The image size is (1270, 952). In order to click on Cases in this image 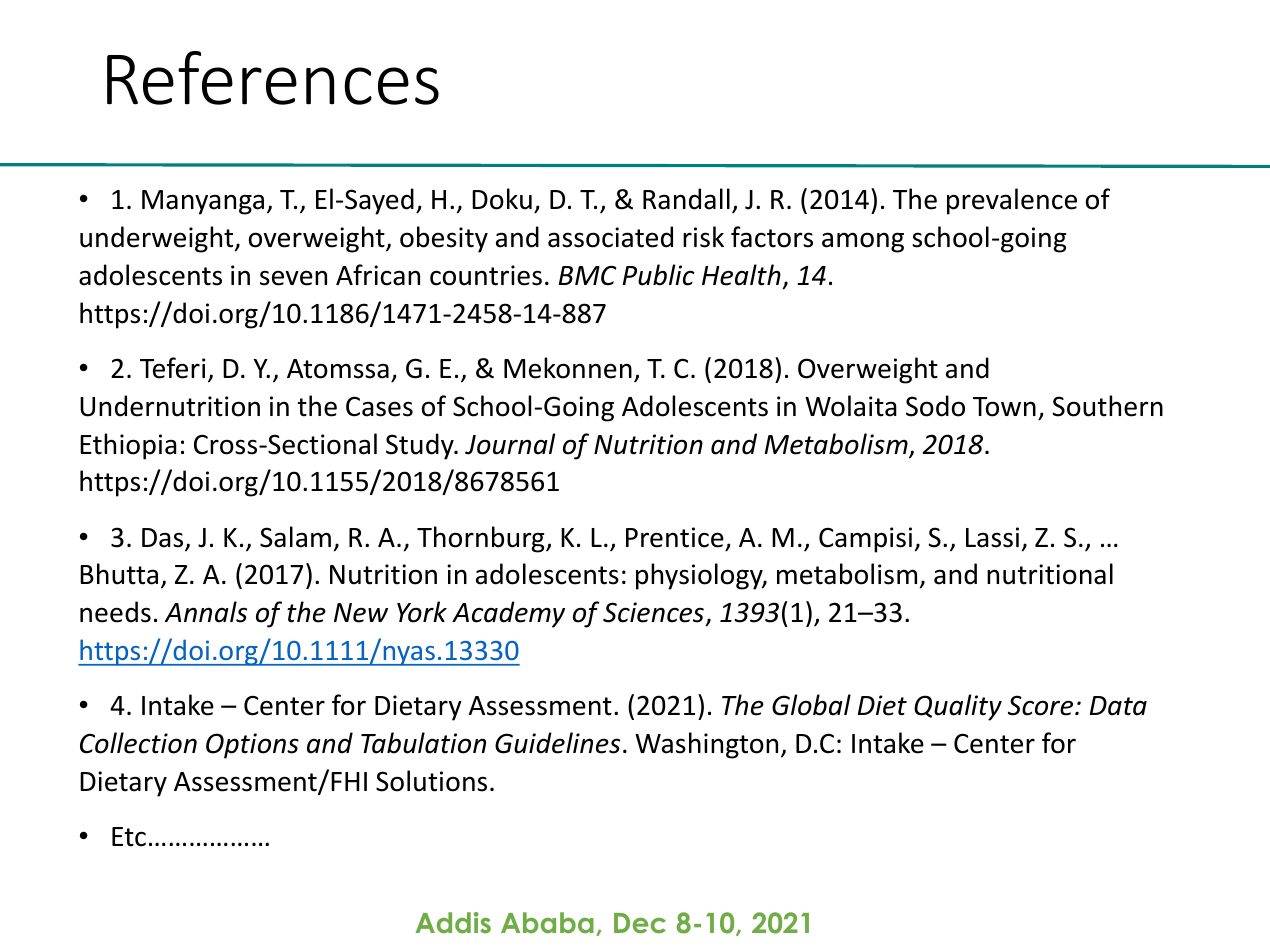, I will do `click(379, 406)`.
